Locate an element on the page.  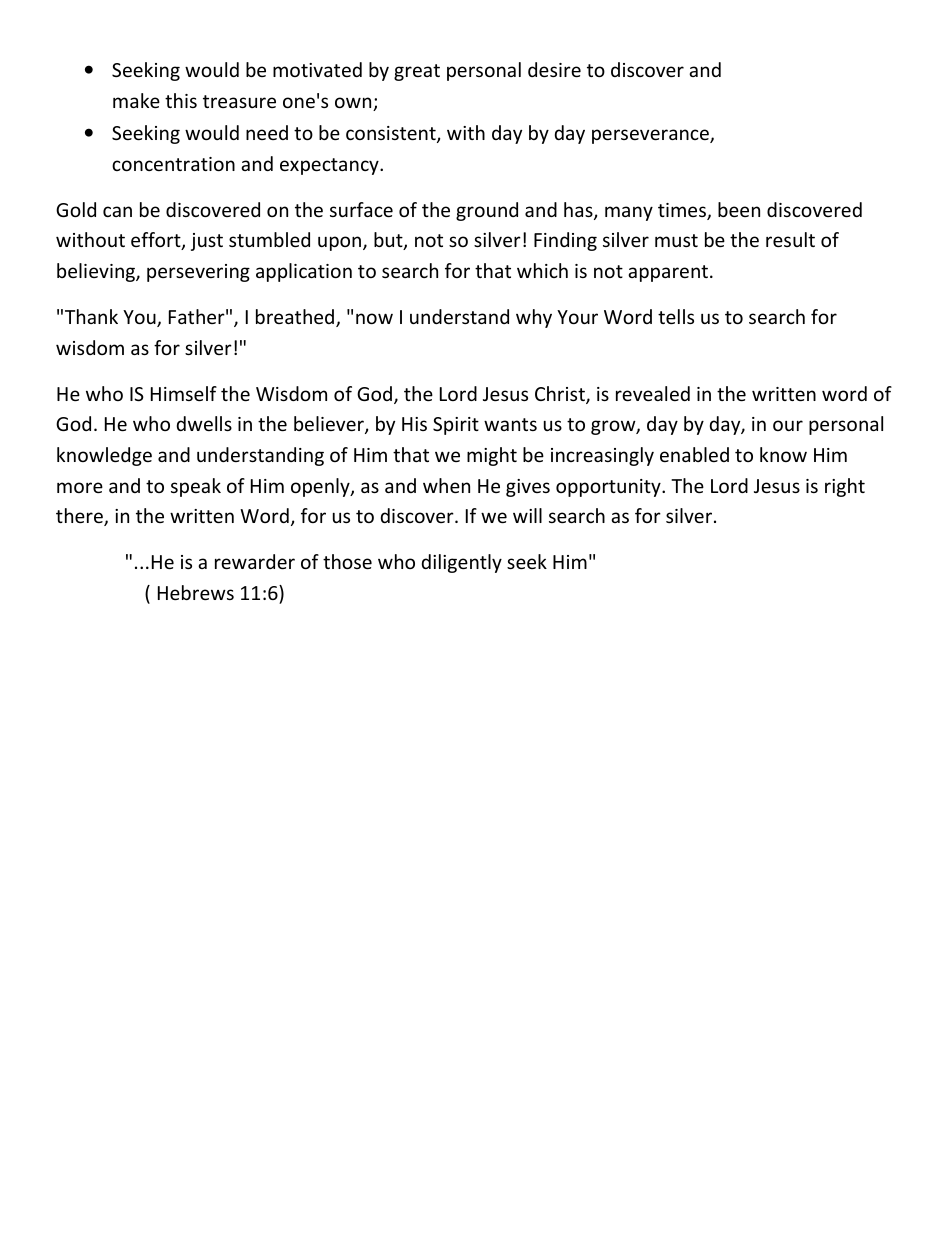
great is located at coordinates (417, 72).
